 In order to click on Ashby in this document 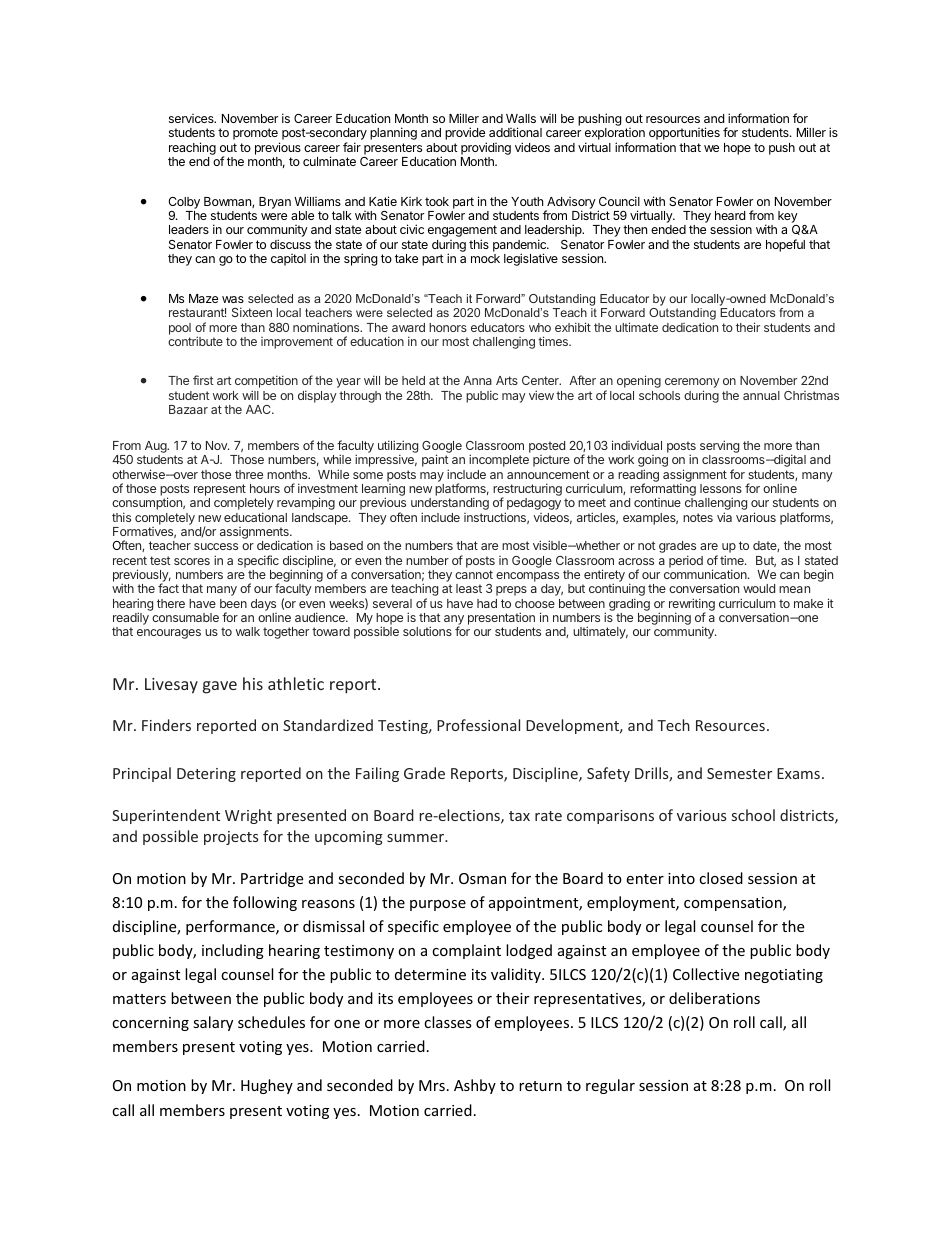, I will do `click(475, 1086)`.
